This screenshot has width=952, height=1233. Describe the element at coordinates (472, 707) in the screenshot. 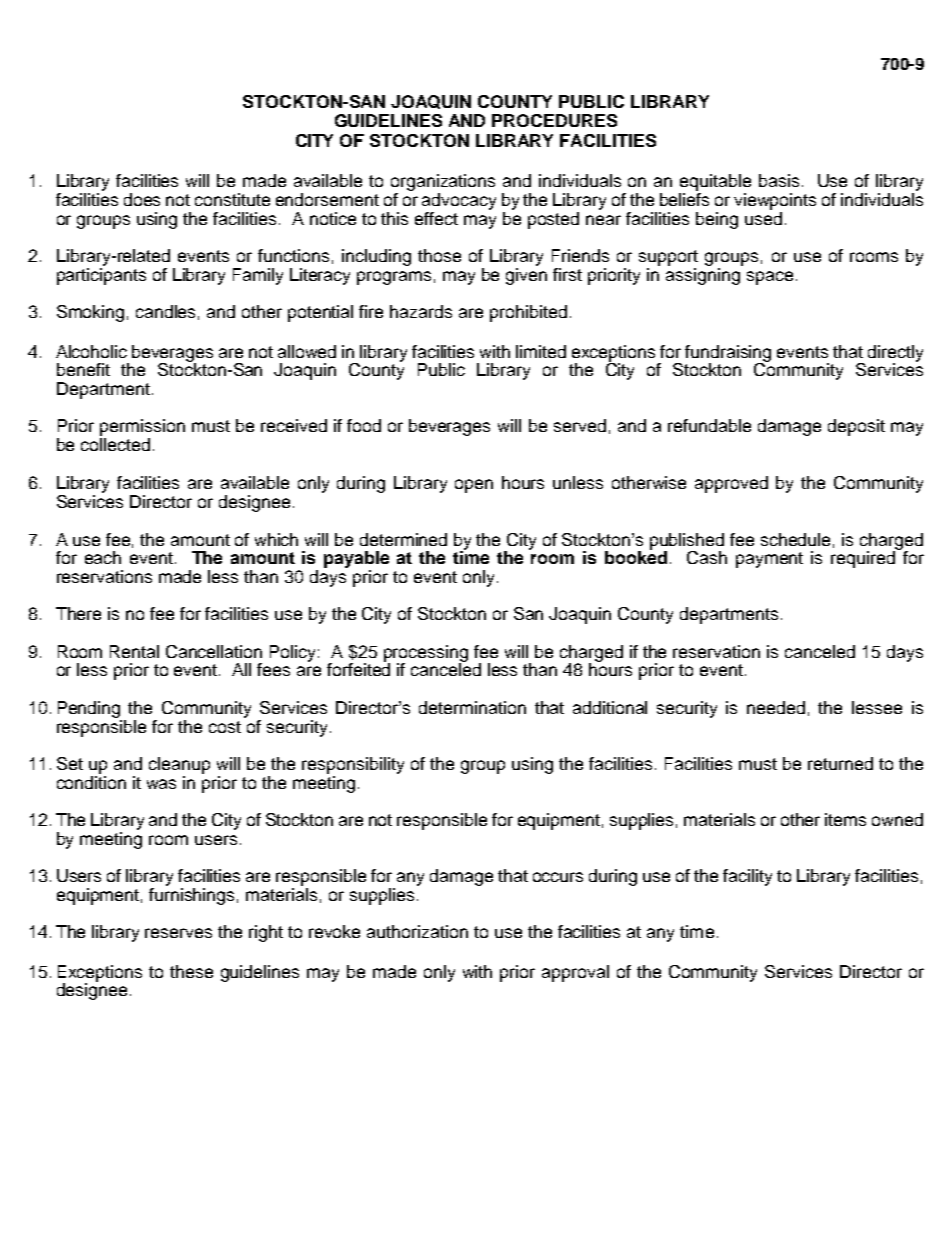

I see `determination` at that location.
